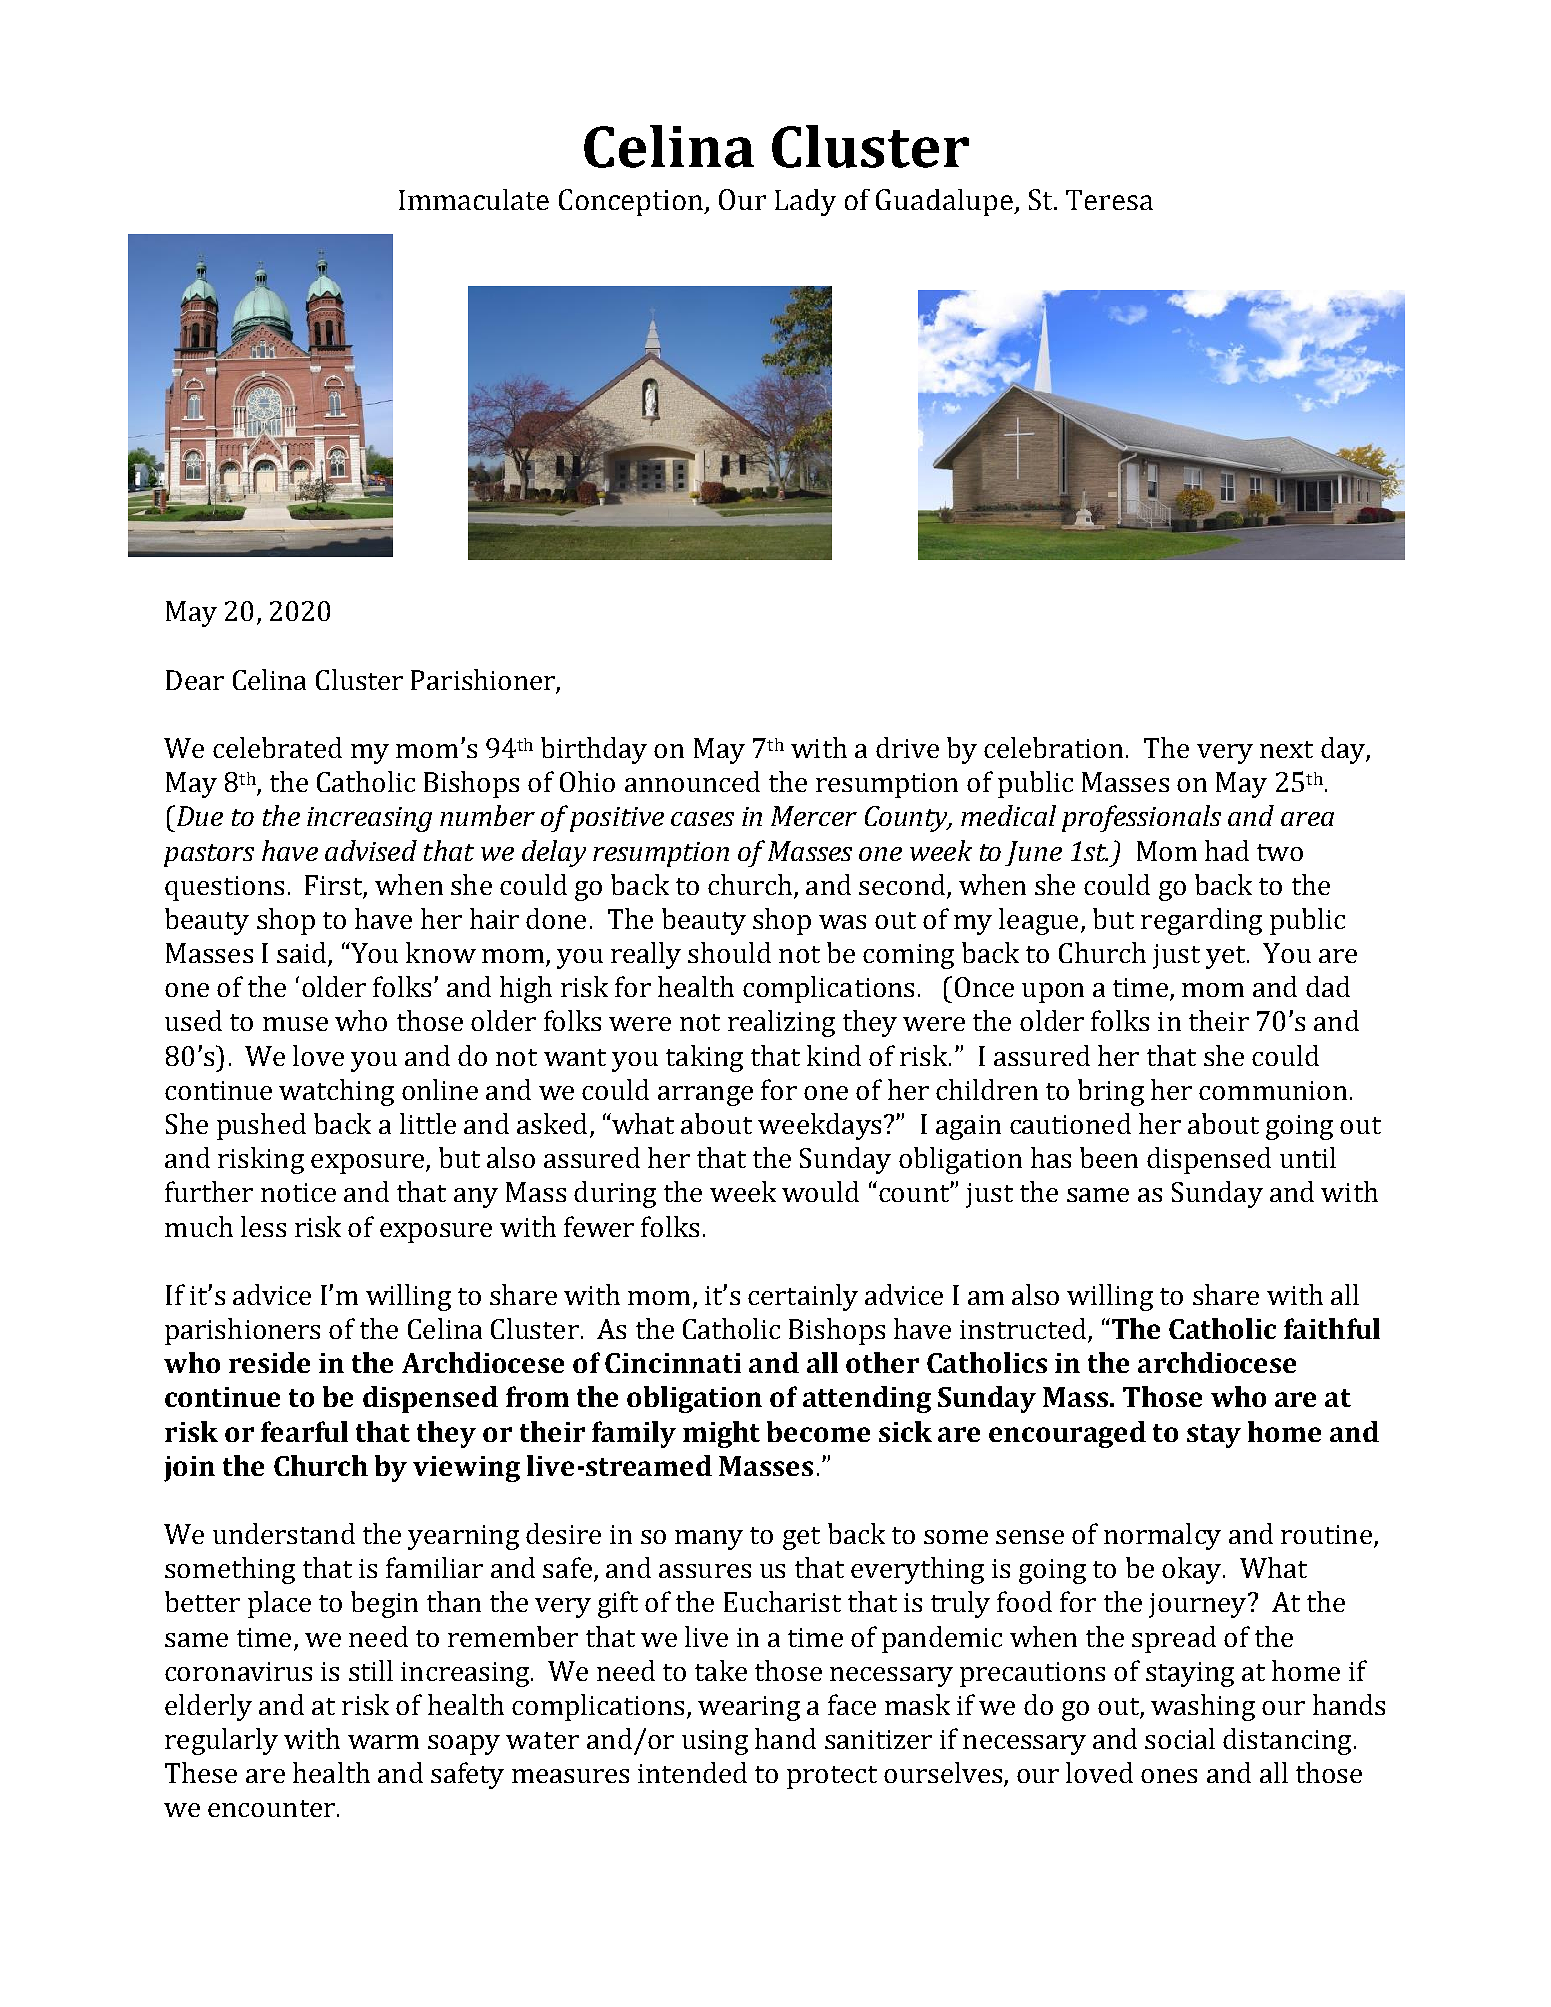  What do you see at coordinates (749, 1708) in the document?
I see `wearing` at bounding box center [749, 1708].
